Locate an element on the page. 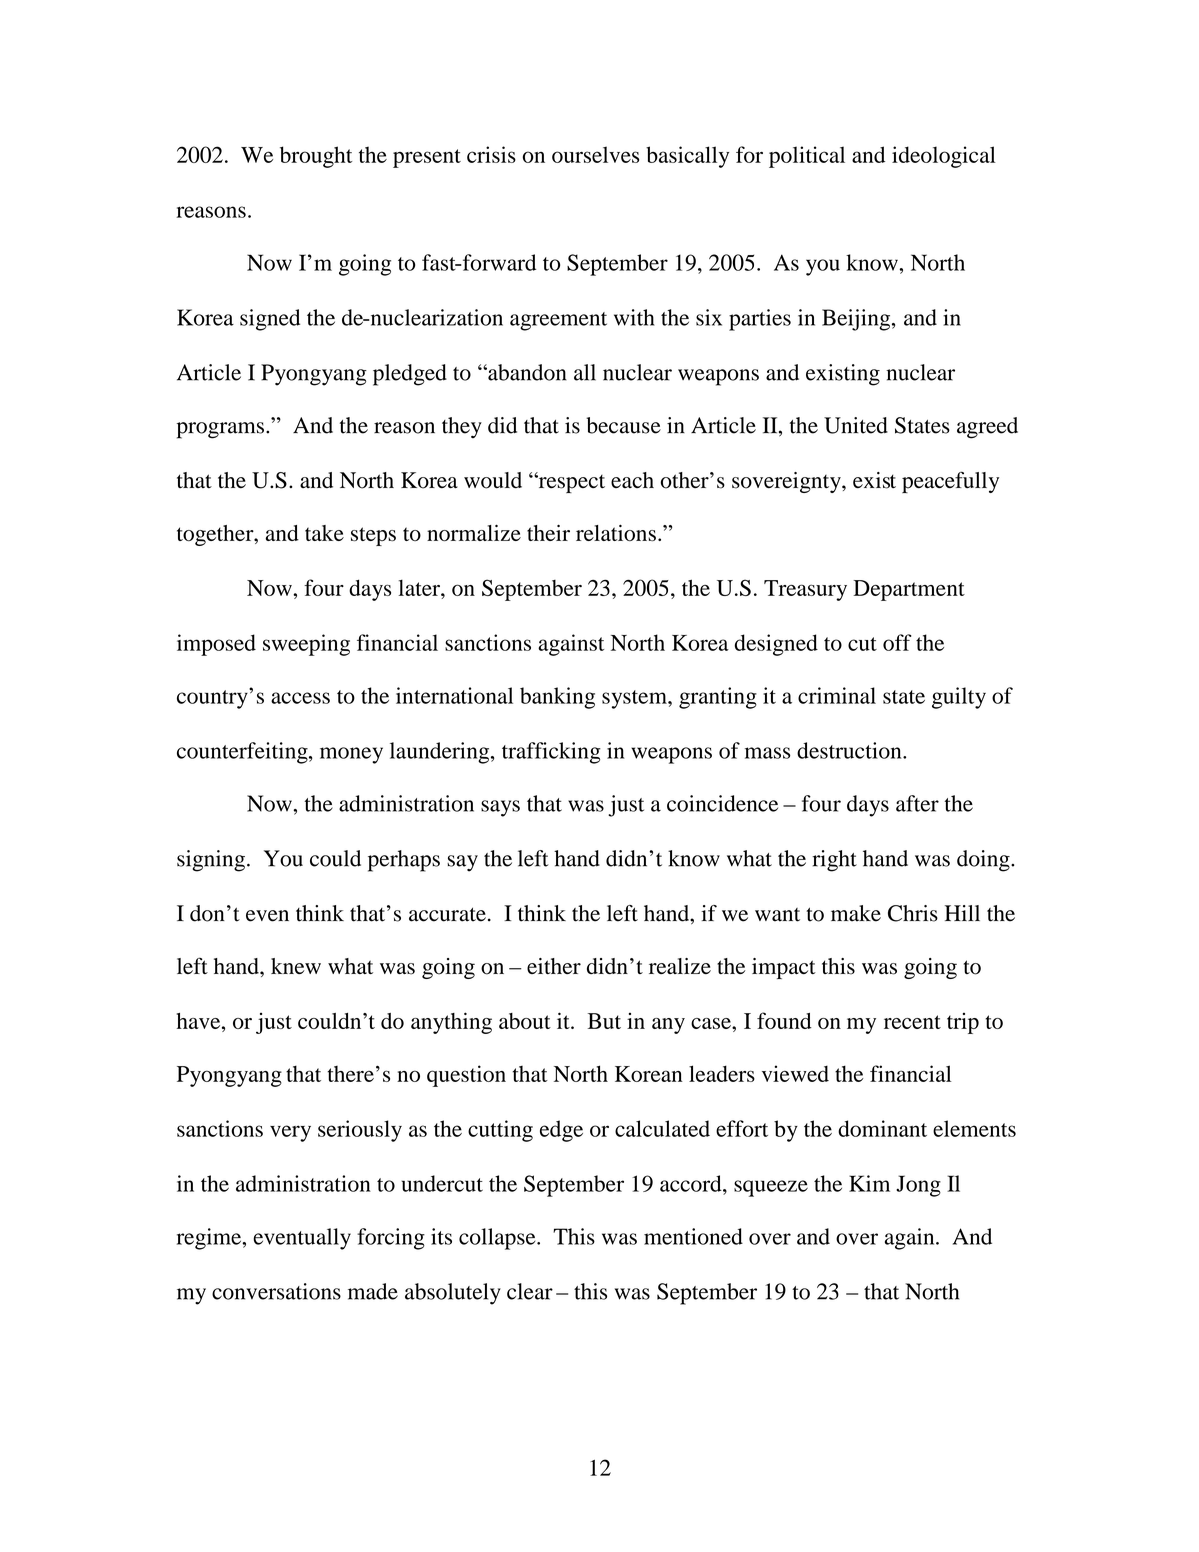 The height and width of the document is (1552, 1199). relations is located at coordinates (616, 533).
